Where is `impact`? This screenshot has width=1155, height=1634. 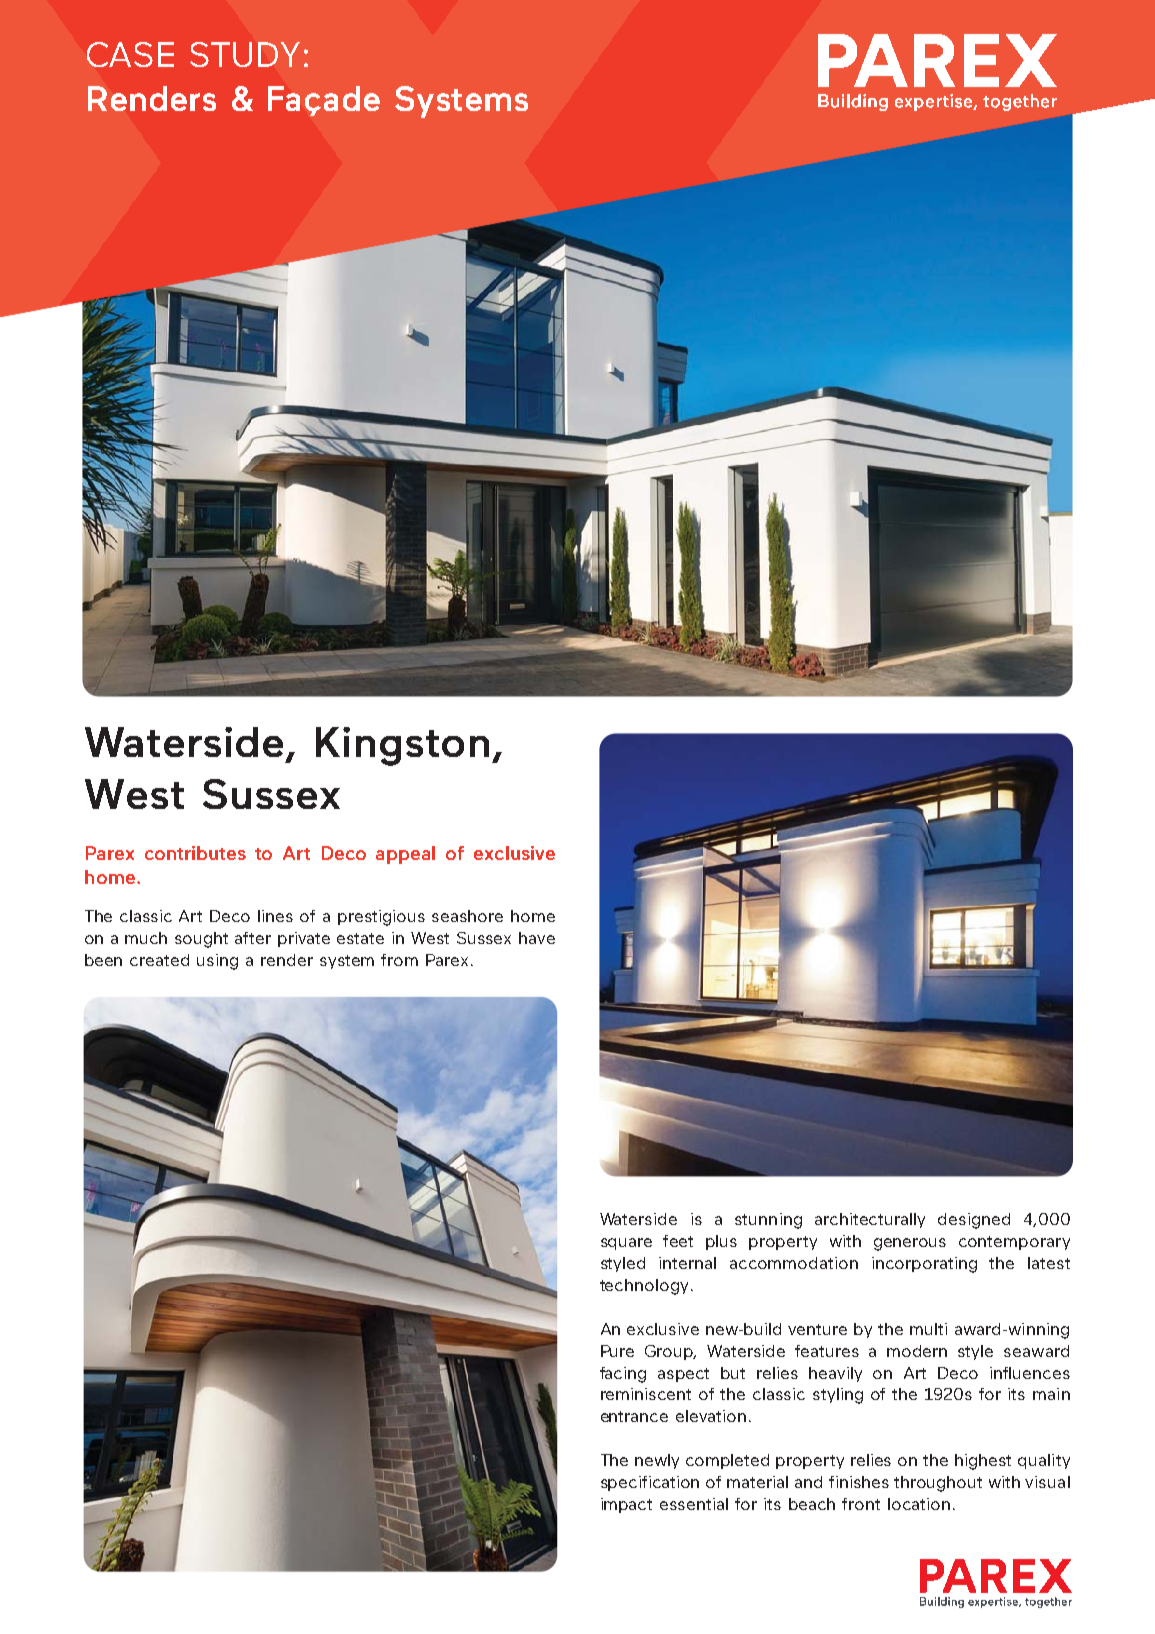 impact is located at coordinates (626, 1505).
